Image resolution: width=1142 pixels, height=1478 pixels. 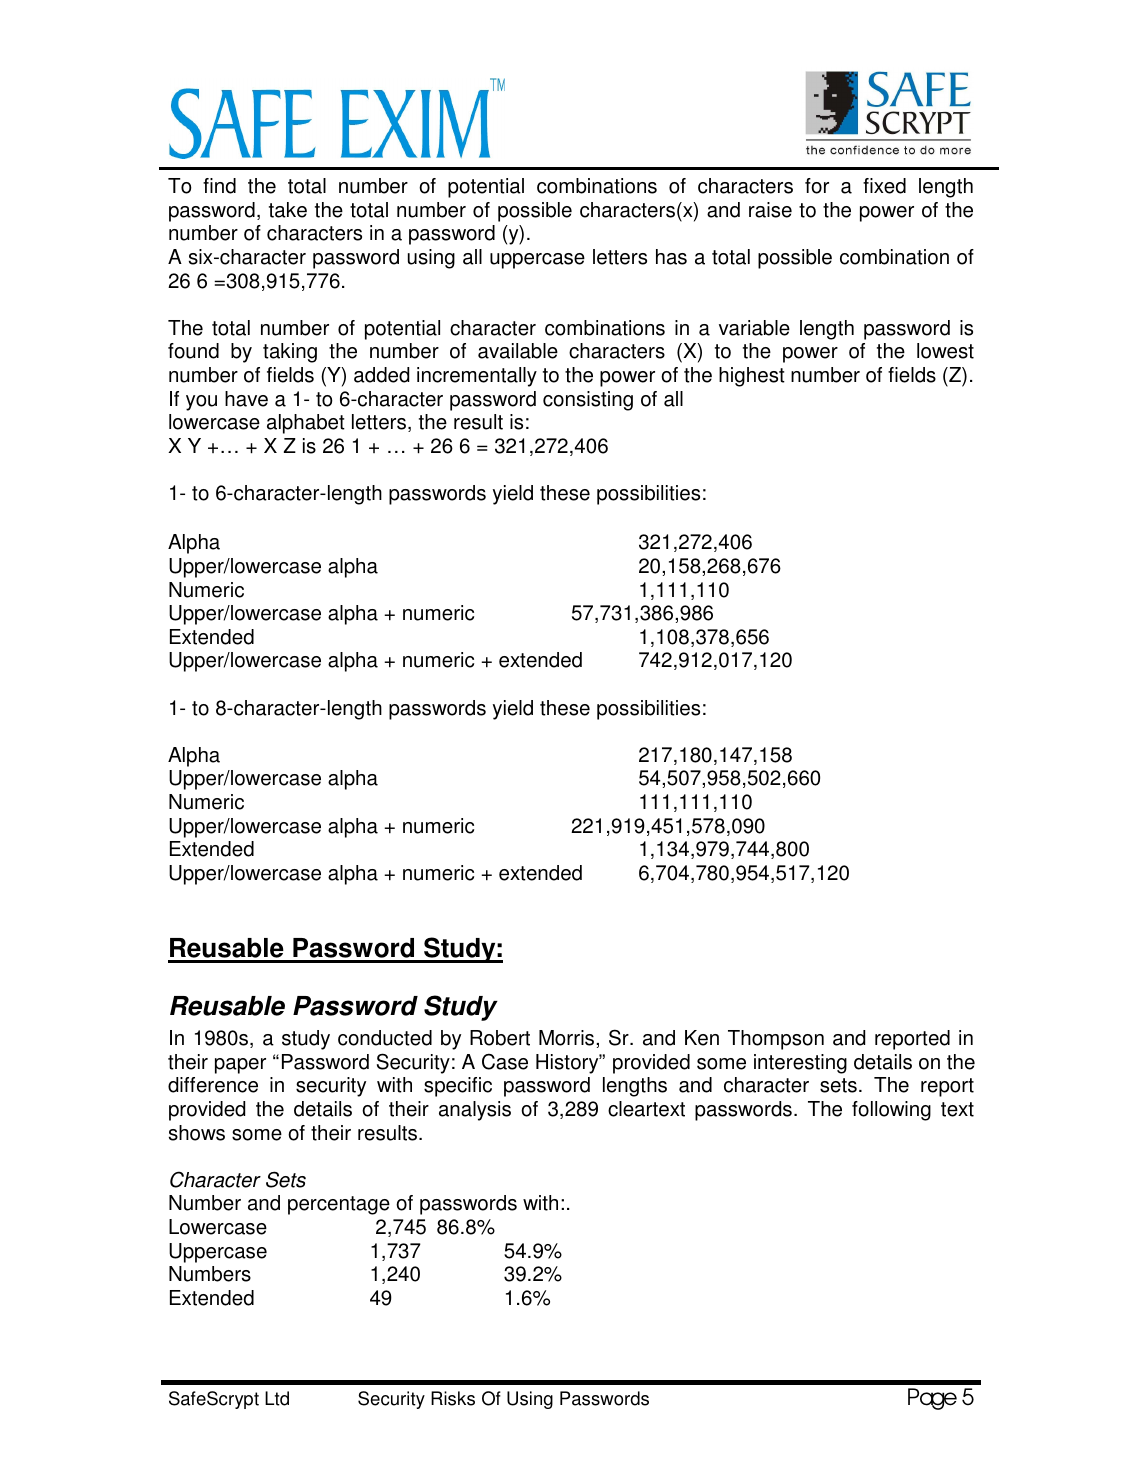 What do you see at coordinates (884, 186) in the image?
I see `fixed` at bounding box center [884, 186].
